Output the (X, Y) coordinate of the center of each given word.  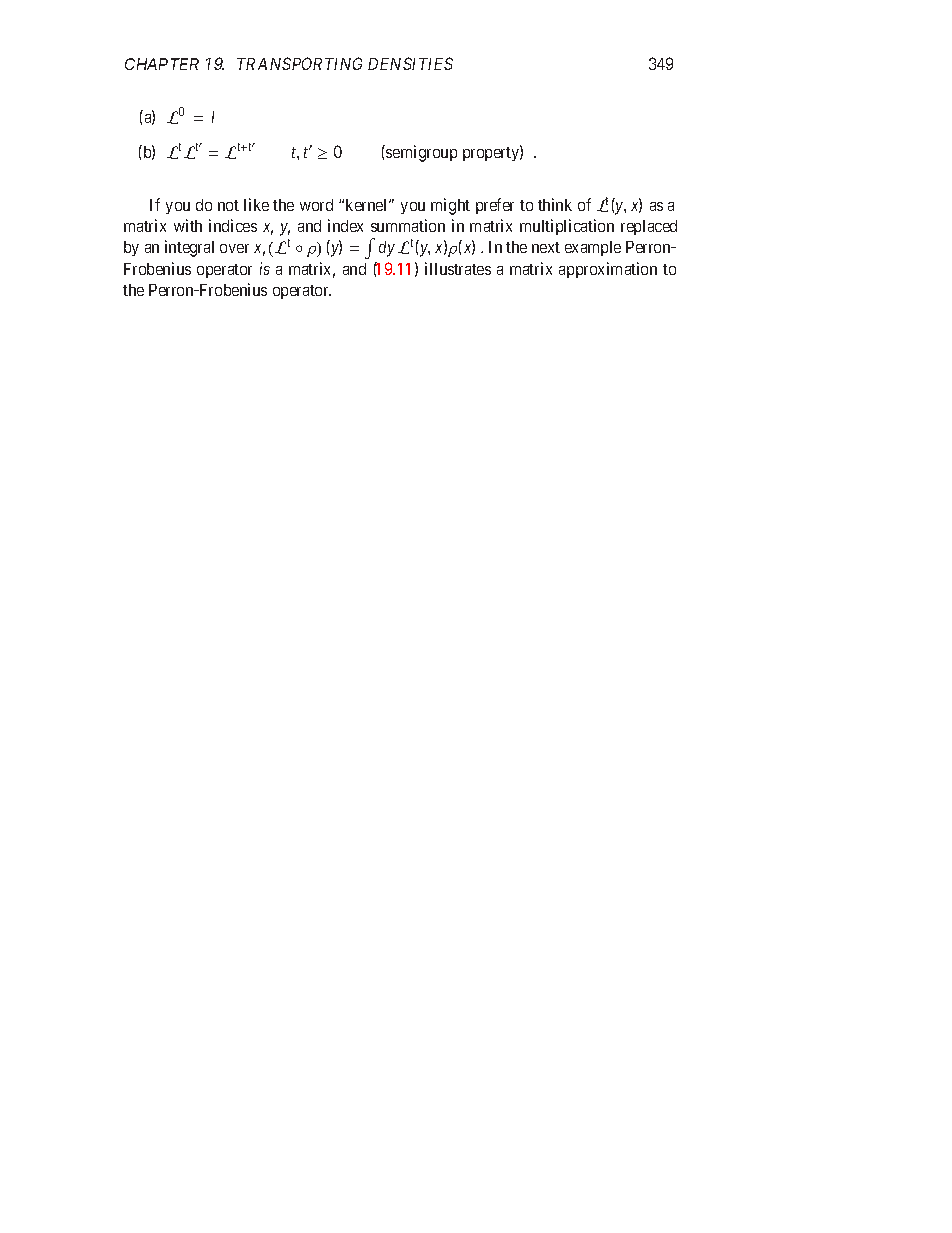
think (555, 204)
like (256, 204)
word (316, 205)
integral (189, 248)
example (593, 248)
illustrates (458, 268)
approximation (608, 270)
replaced (649, 227)
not (228, 205)
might (450, 206)
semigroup (420, 153)
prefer (495, 206)
